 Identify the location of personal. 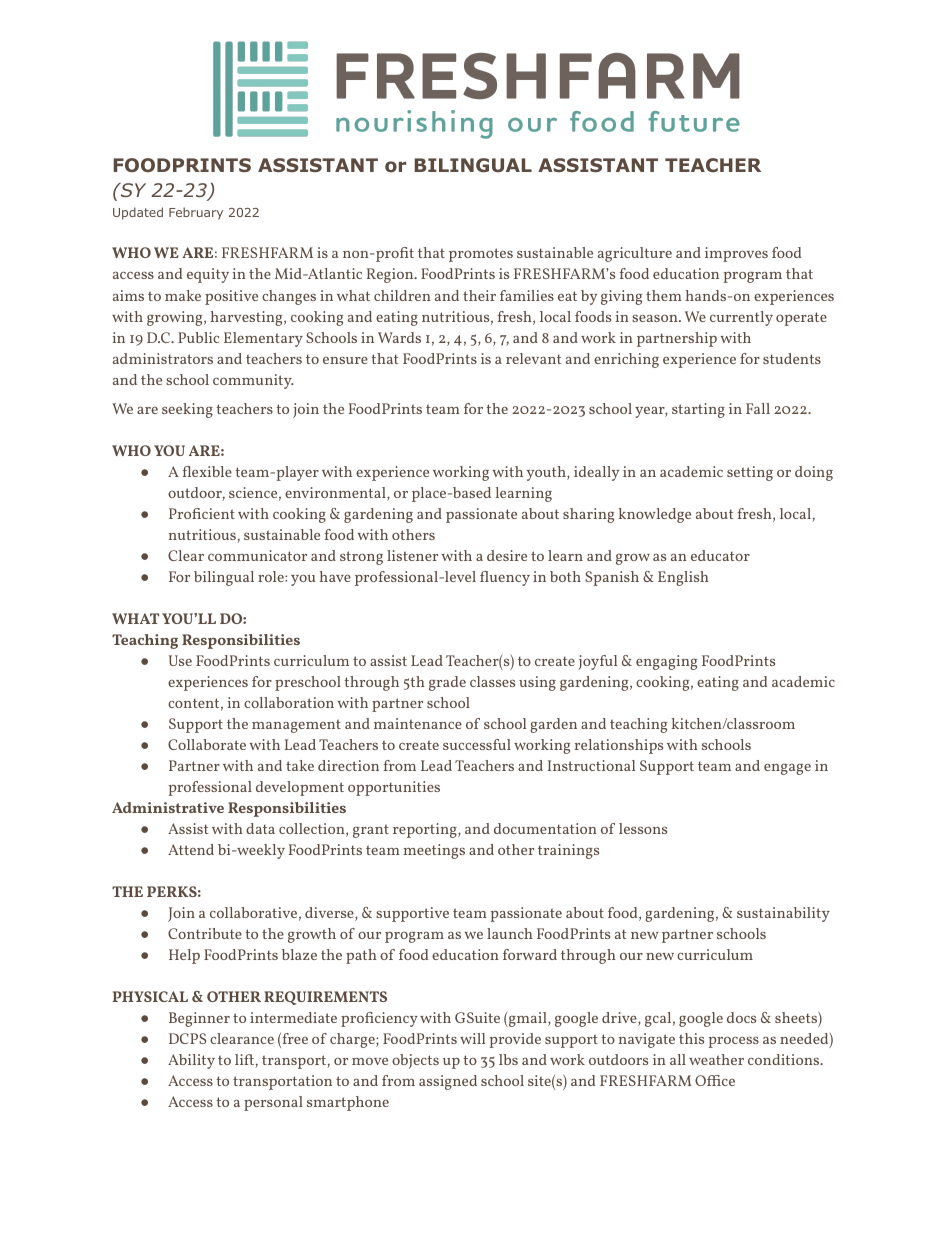
(273, 1103).
